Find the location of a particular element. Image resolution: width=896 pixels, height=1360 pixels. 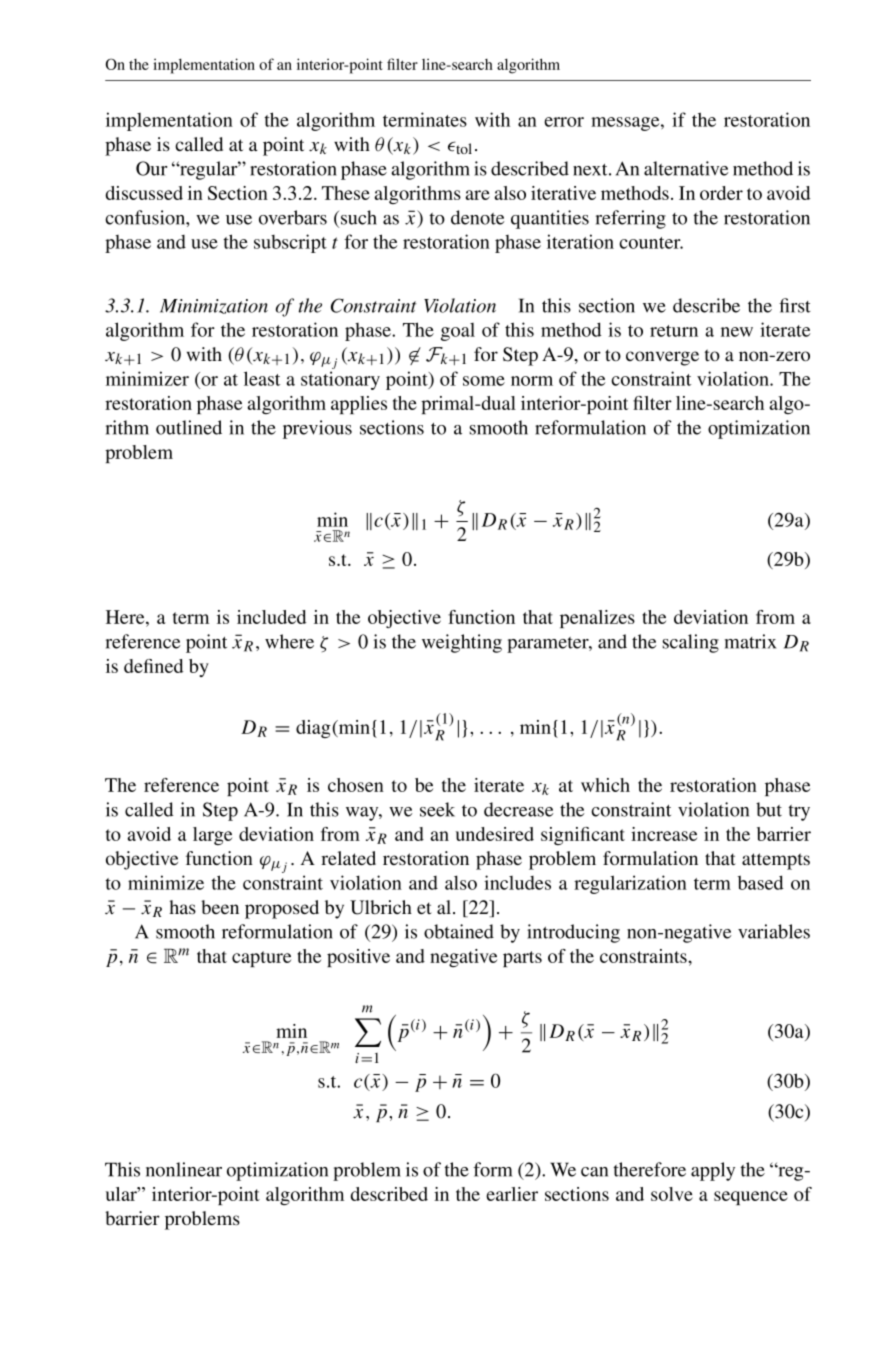

apply is located at coordinates (713, 1171).
